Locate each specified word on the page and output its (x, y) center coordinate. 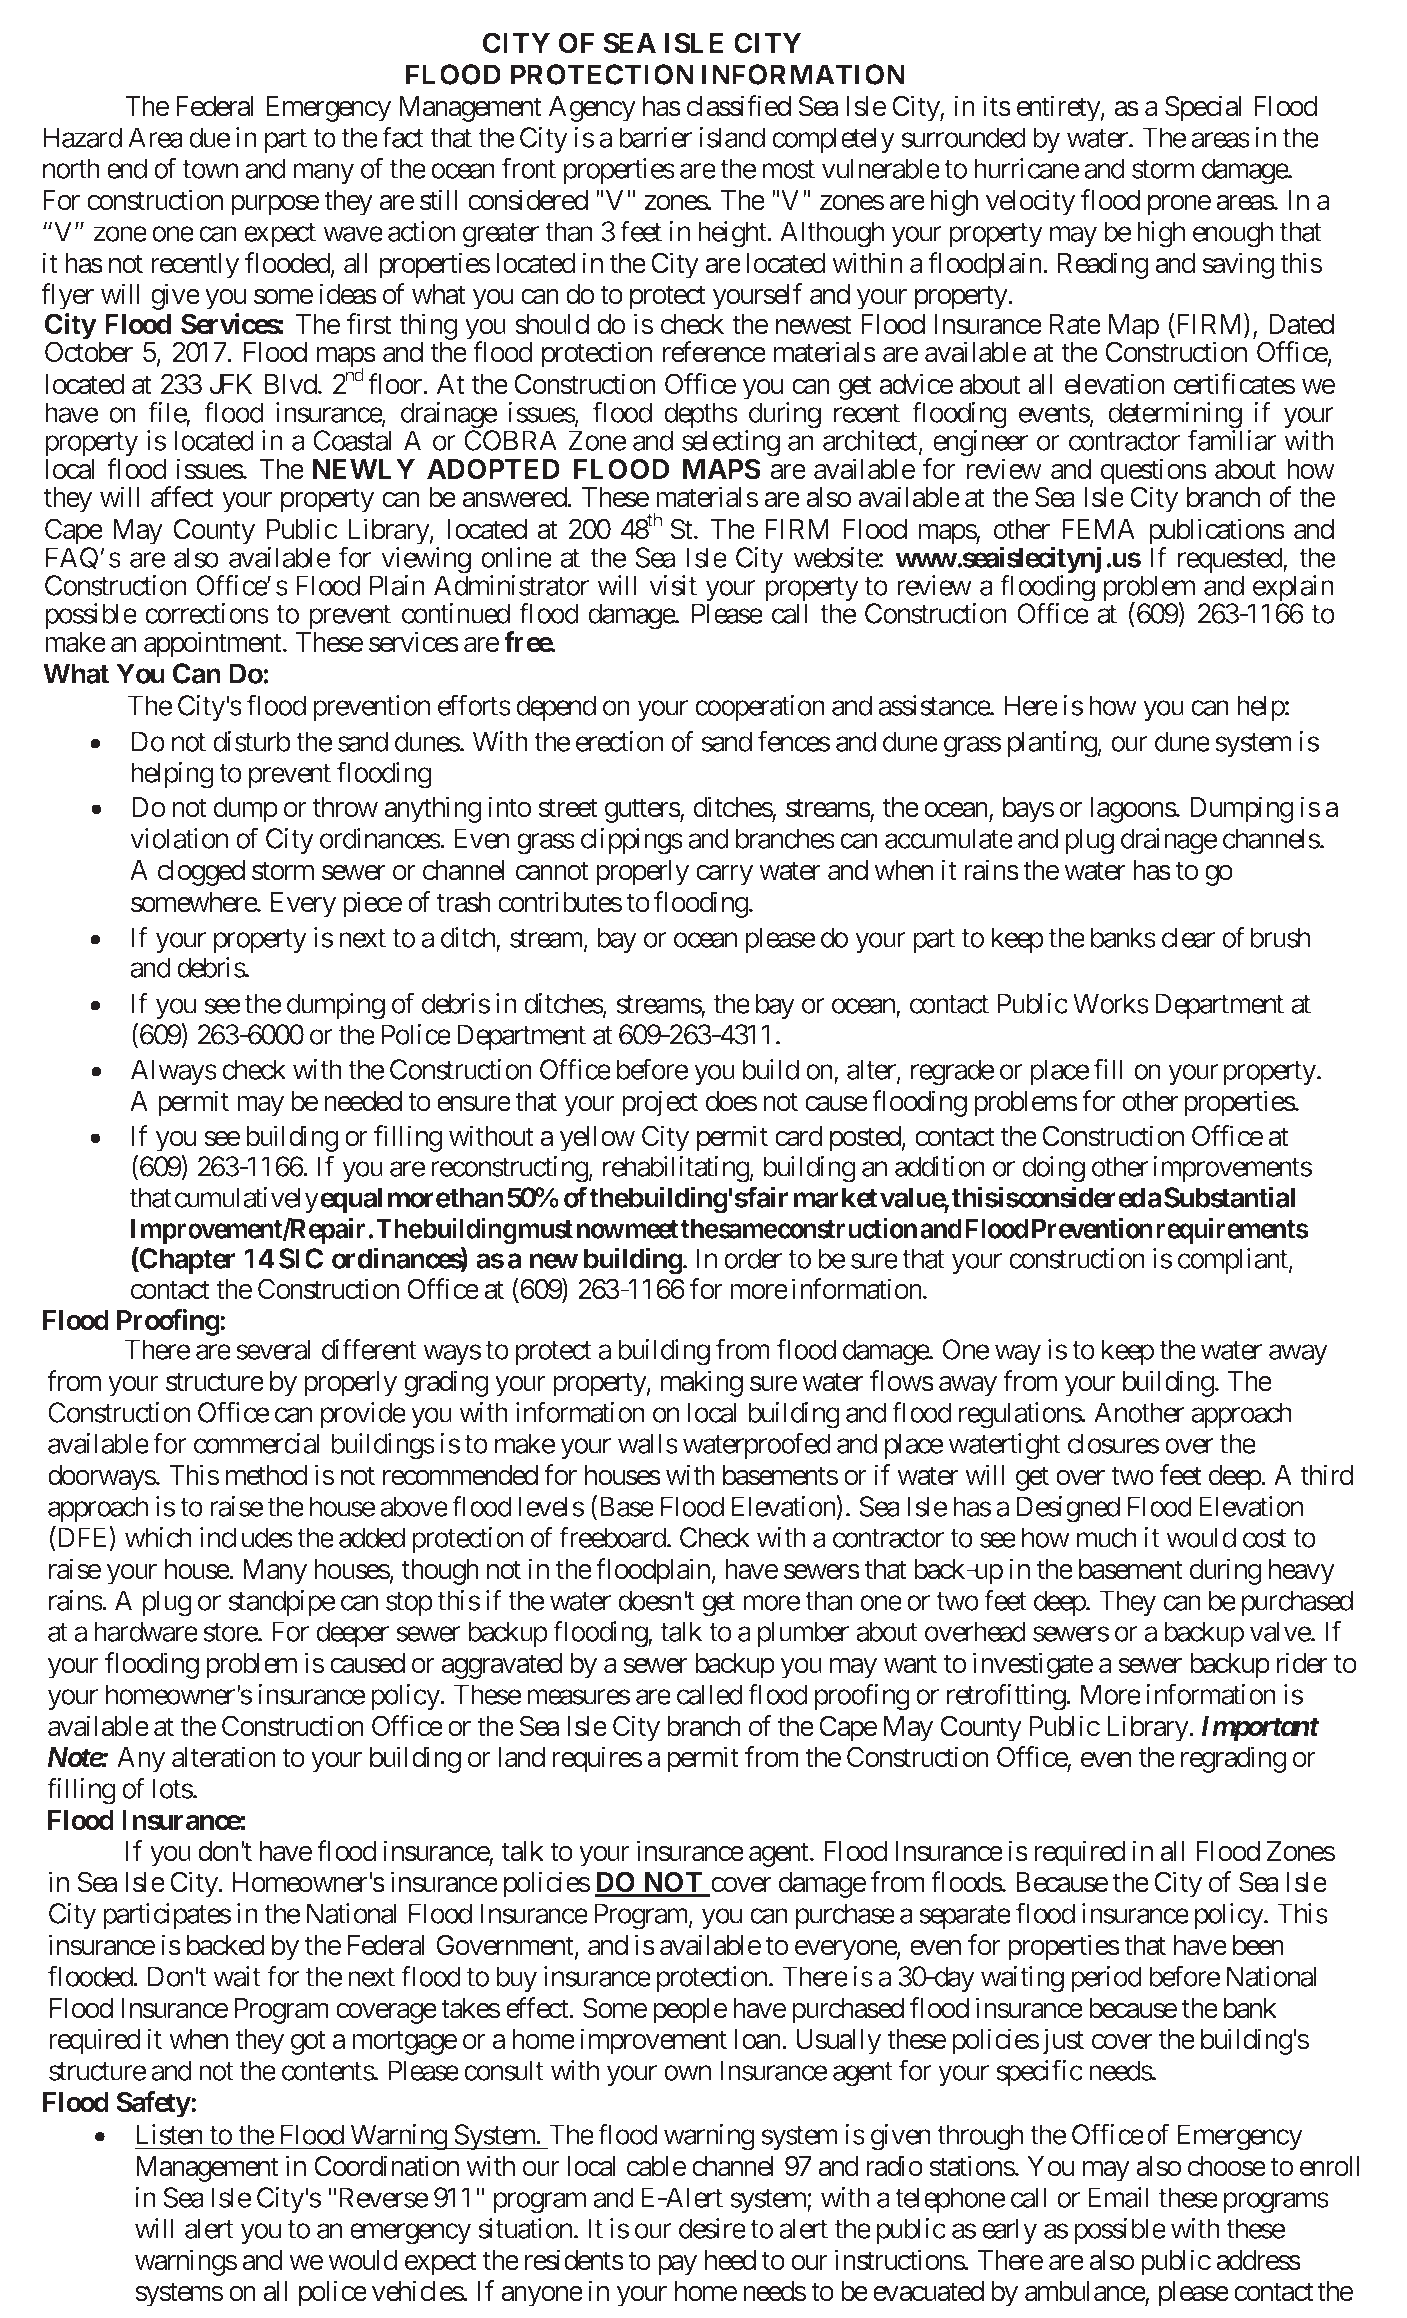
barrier (655, 137)
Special (1203, 108)
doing (1053, 1169)
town (210, 169)
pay (677, 2265)
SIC (301, 1258)
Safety (153, 2104)
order (753, 1258)
